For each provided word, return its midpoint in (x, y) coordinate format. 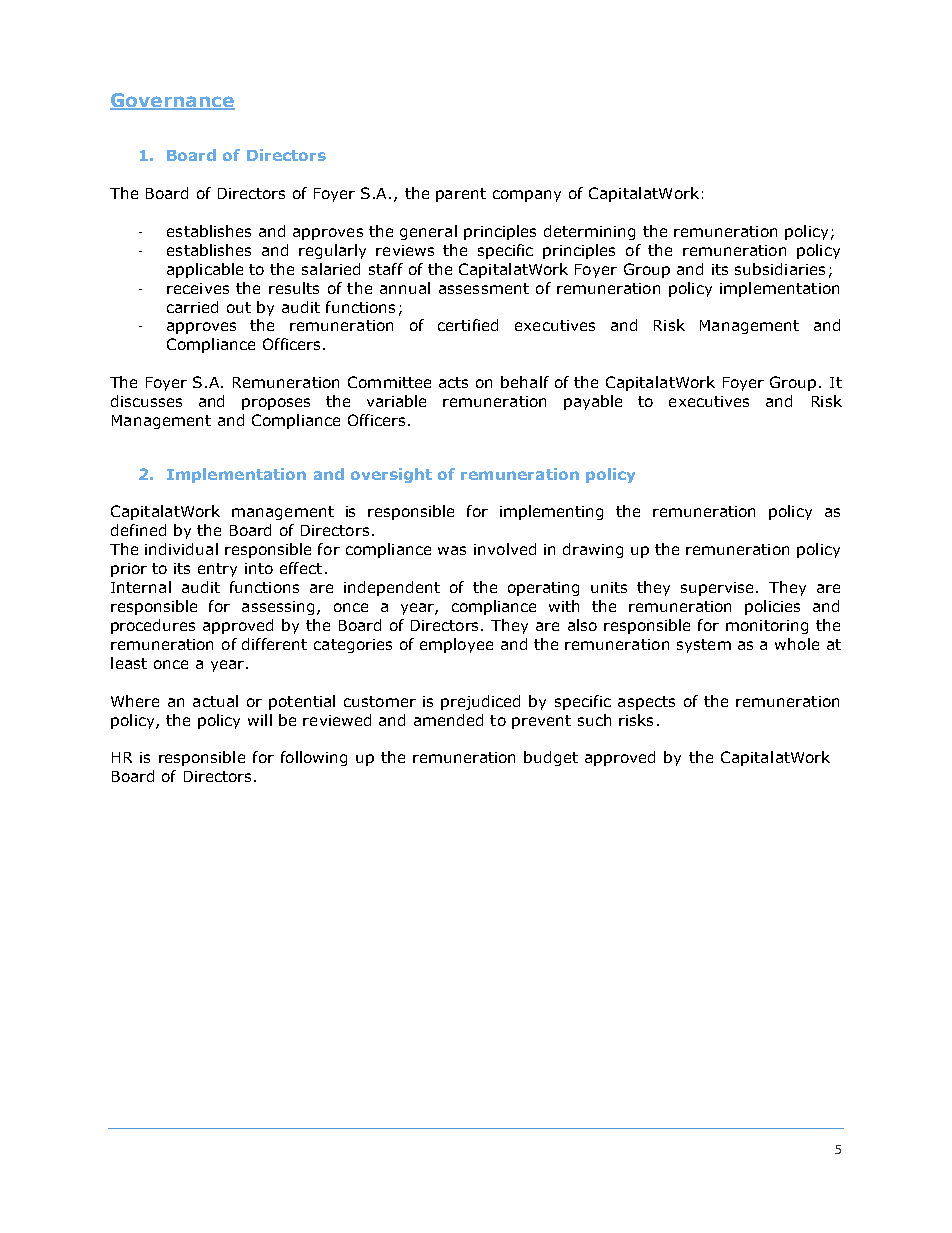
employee (456, 645)
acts (453, 382)
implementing (551, 512)
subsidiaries (780, 269)
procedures (153, 626)
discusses (146, 401)
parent (461, 195)
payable (593, 402)
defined (138, 530)
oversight (391, 475)
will (260, 720)
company (527, 196)
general (428, 232)
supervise (717, 589)
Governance (172, 101)
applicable (205, 270)
